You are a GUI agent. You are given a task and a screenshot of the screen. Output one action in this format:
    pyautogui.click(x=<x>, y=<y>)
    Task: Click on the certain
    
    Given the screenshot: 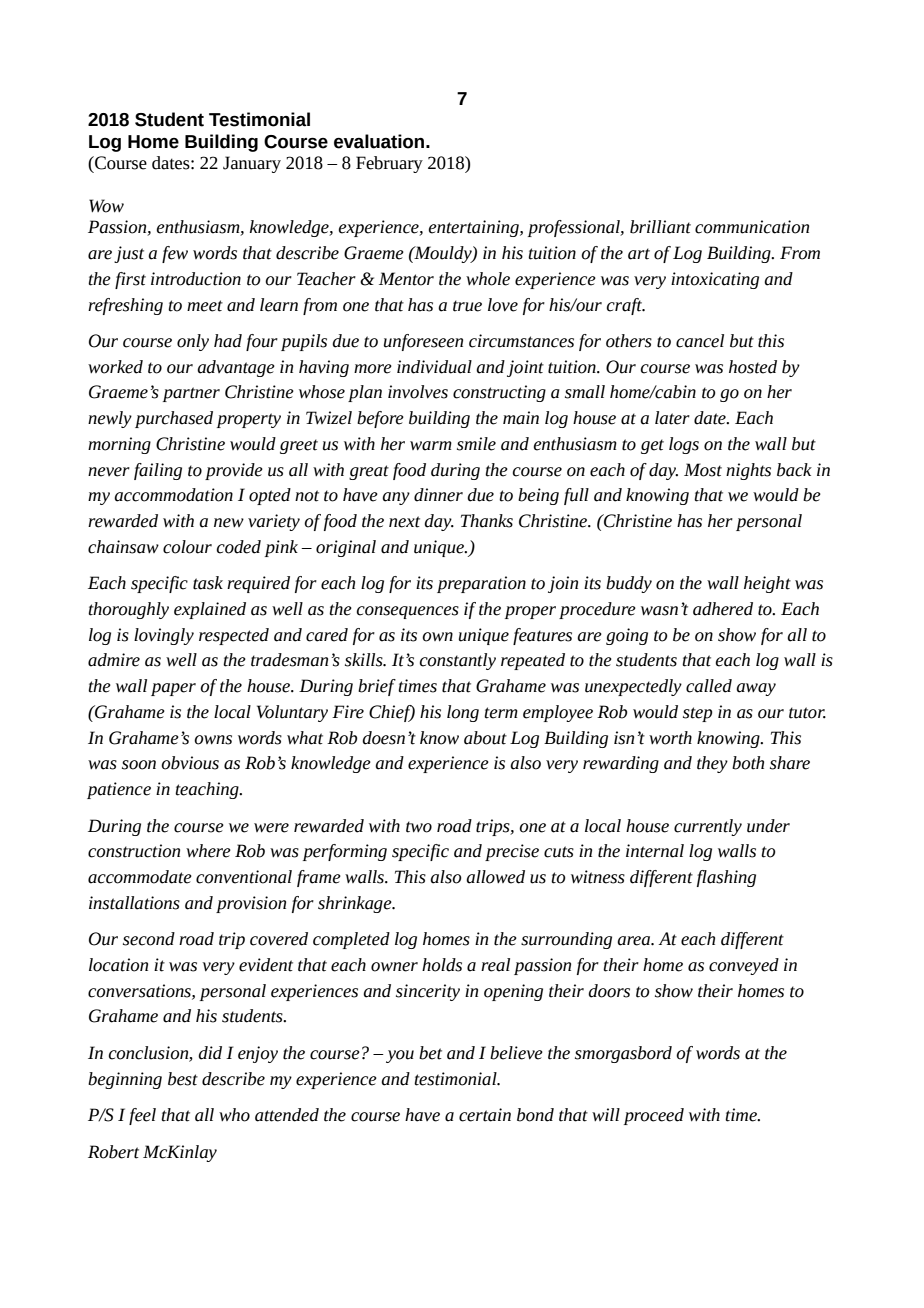 What is the action you would take?
    pyautogui.click(x=485, y=1115)
